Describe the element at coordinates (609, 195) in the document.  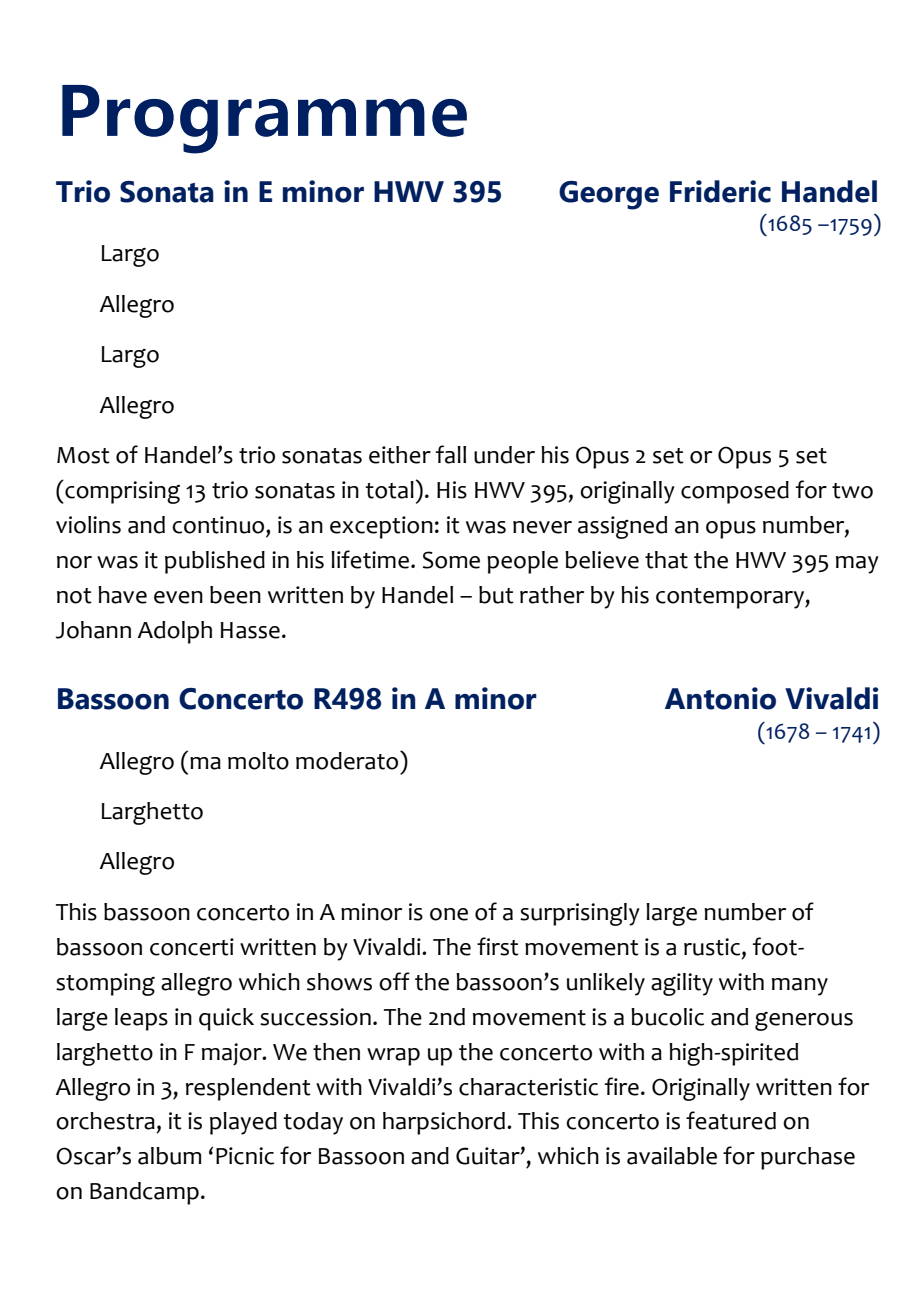
I see `George` at that location.
